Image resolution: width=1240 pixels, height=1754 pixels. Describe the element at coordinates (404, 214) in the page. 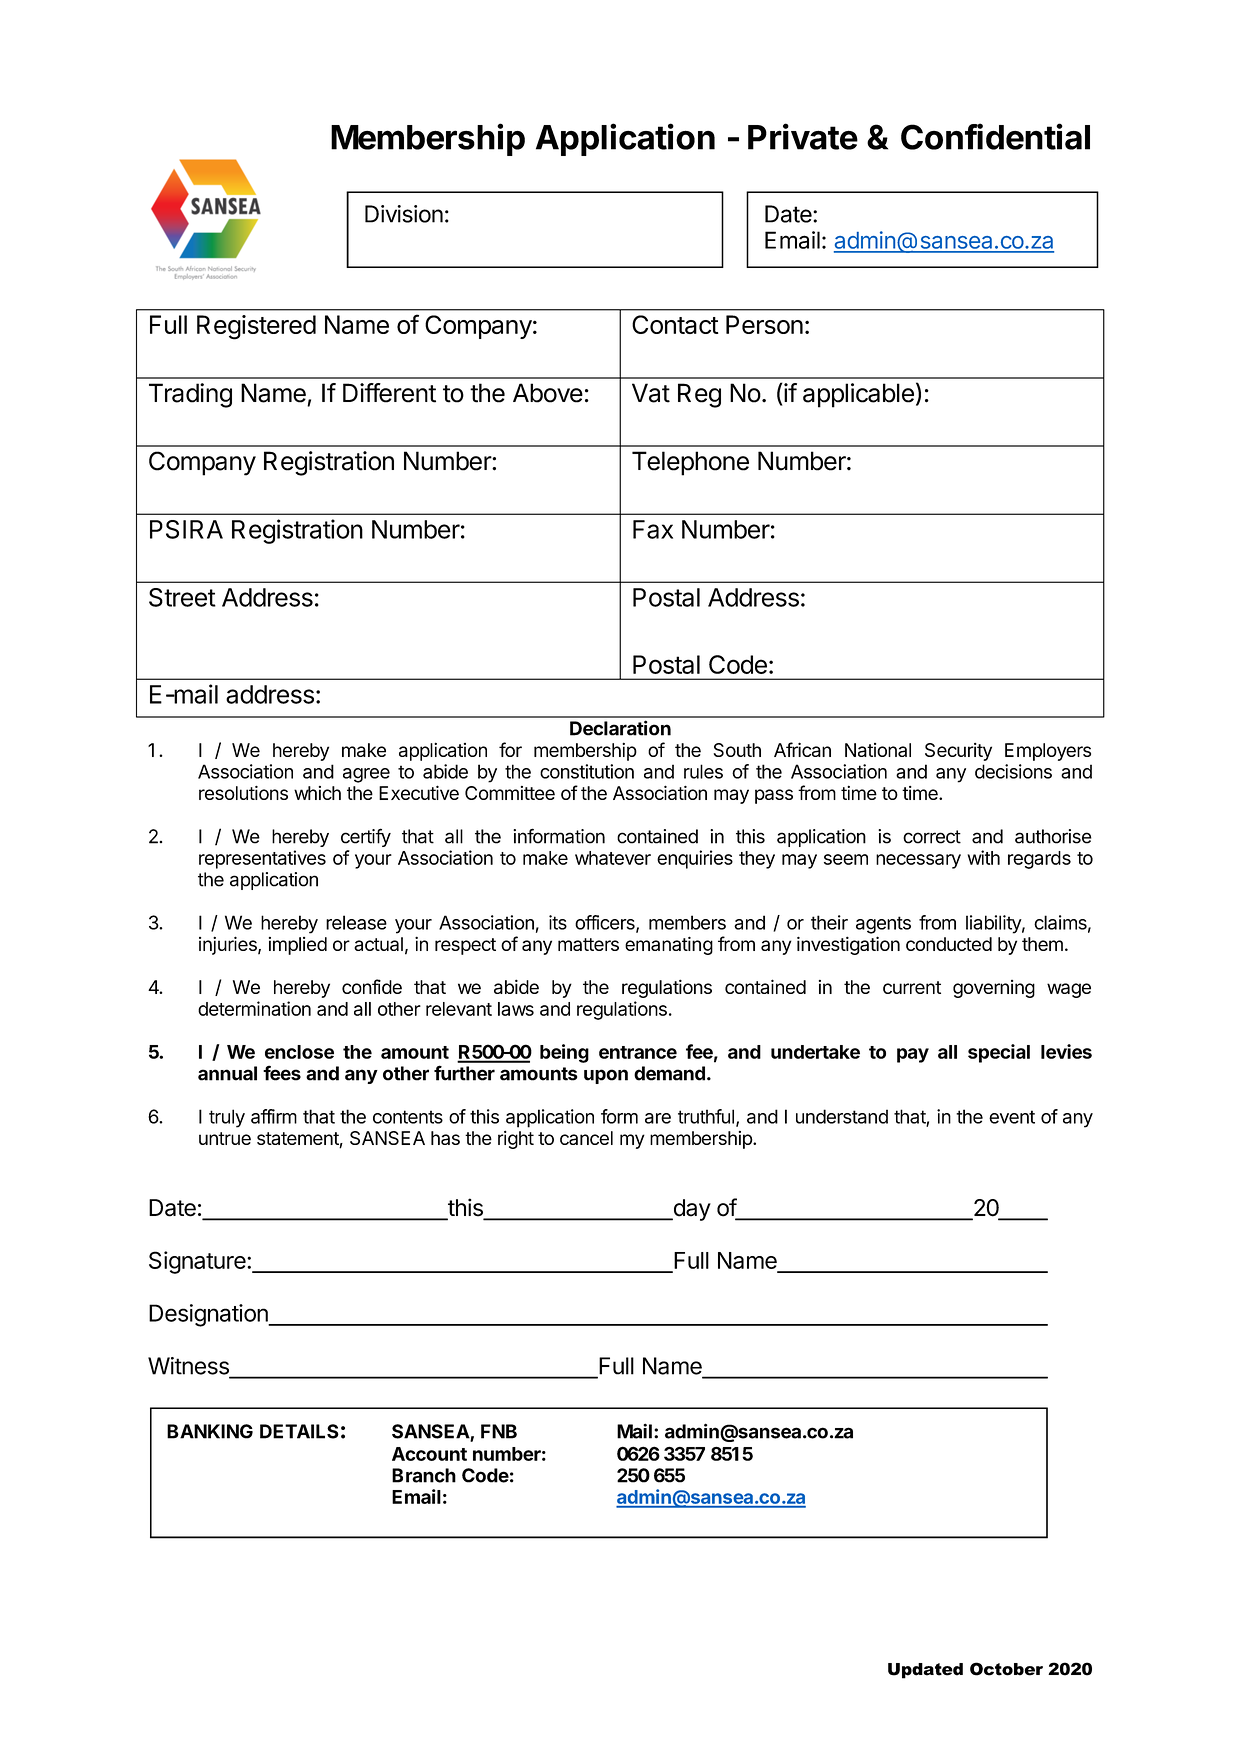

I see `Division` at that location.
